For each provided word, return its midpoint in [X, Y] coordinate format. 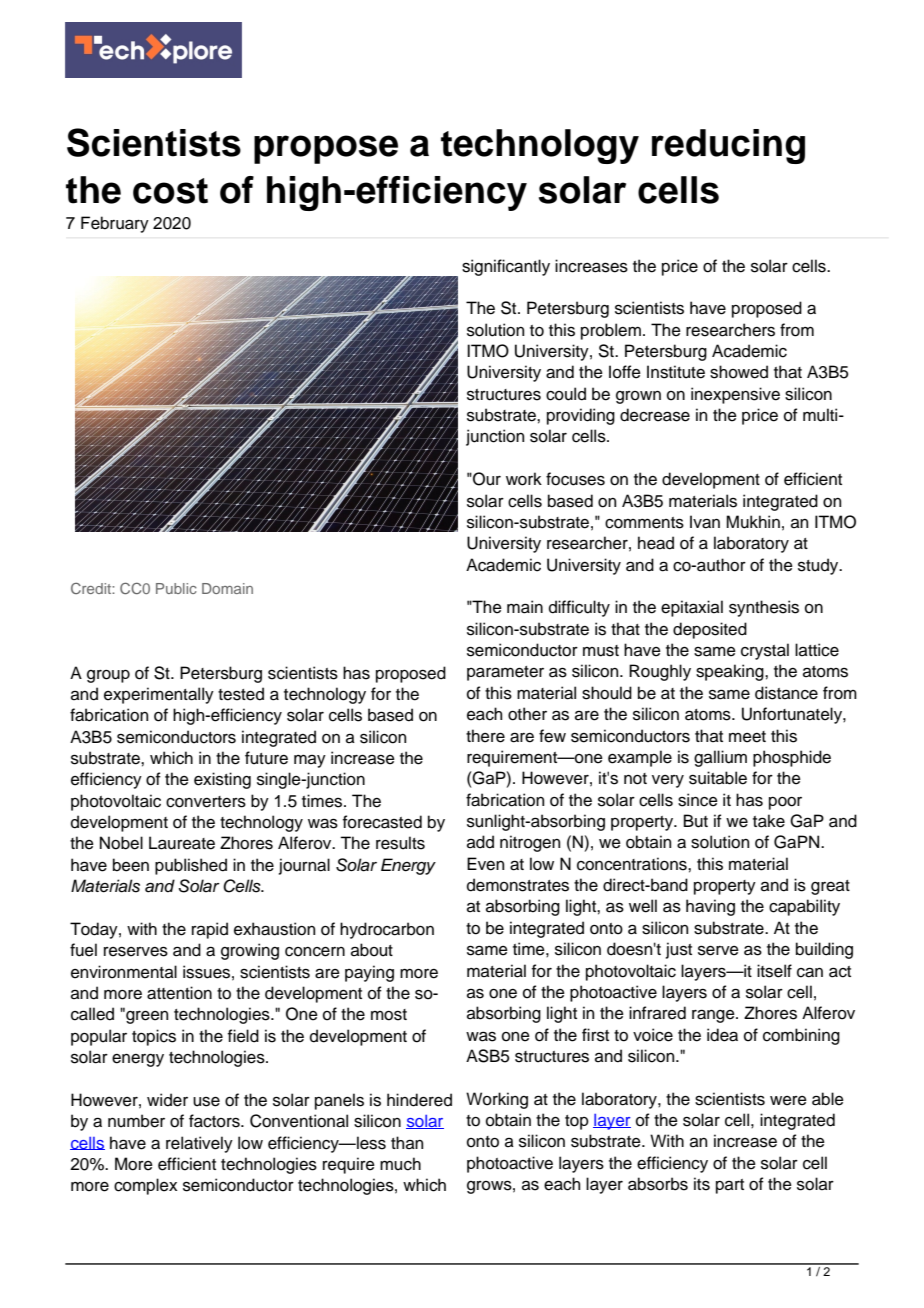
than [407, 1143]
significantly [506, 267]
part [730, 1186]
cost [170, 191]
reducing [728, 146]
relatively [199, 1144]
